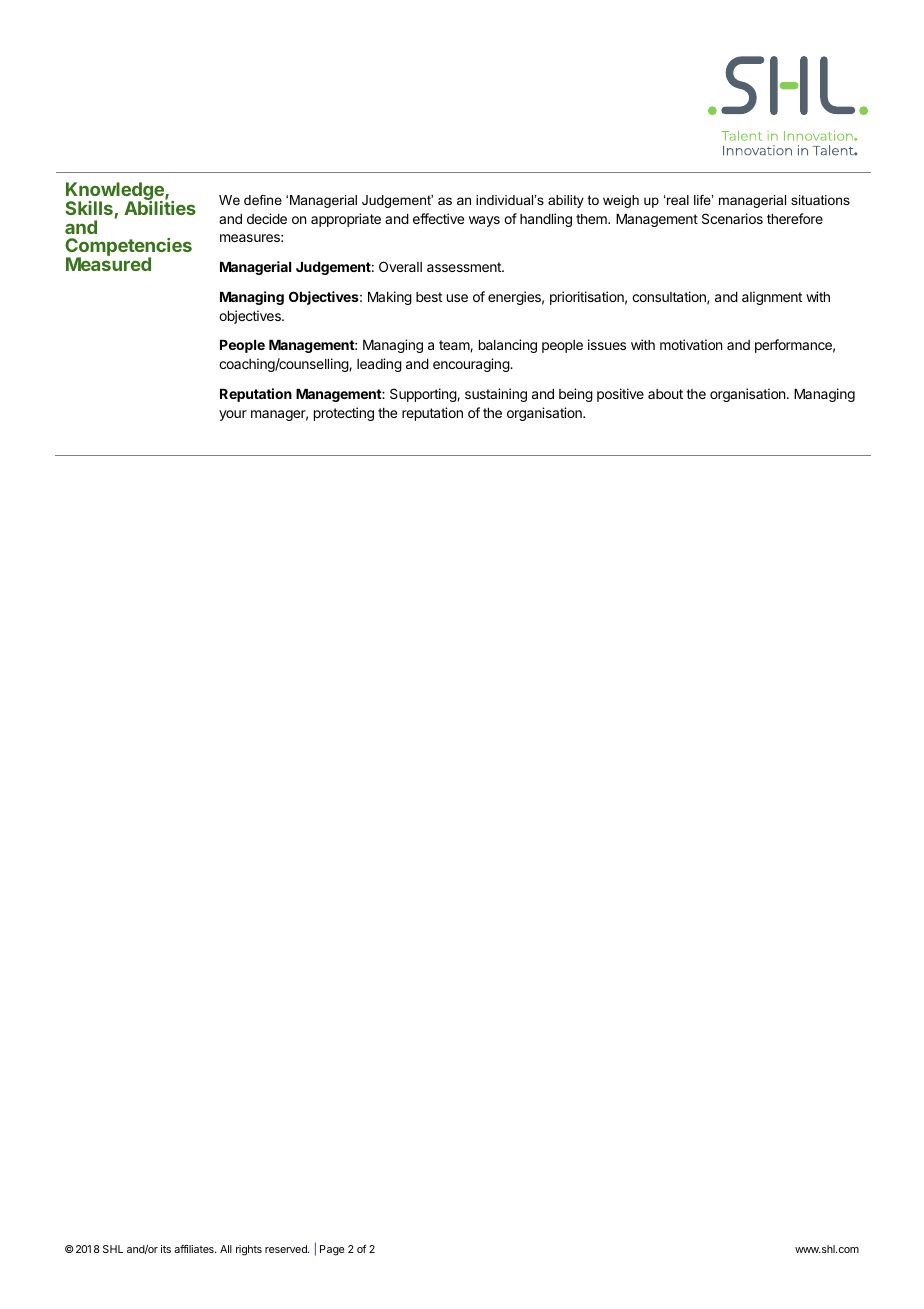  I want to click on being, so click(576, 395).
